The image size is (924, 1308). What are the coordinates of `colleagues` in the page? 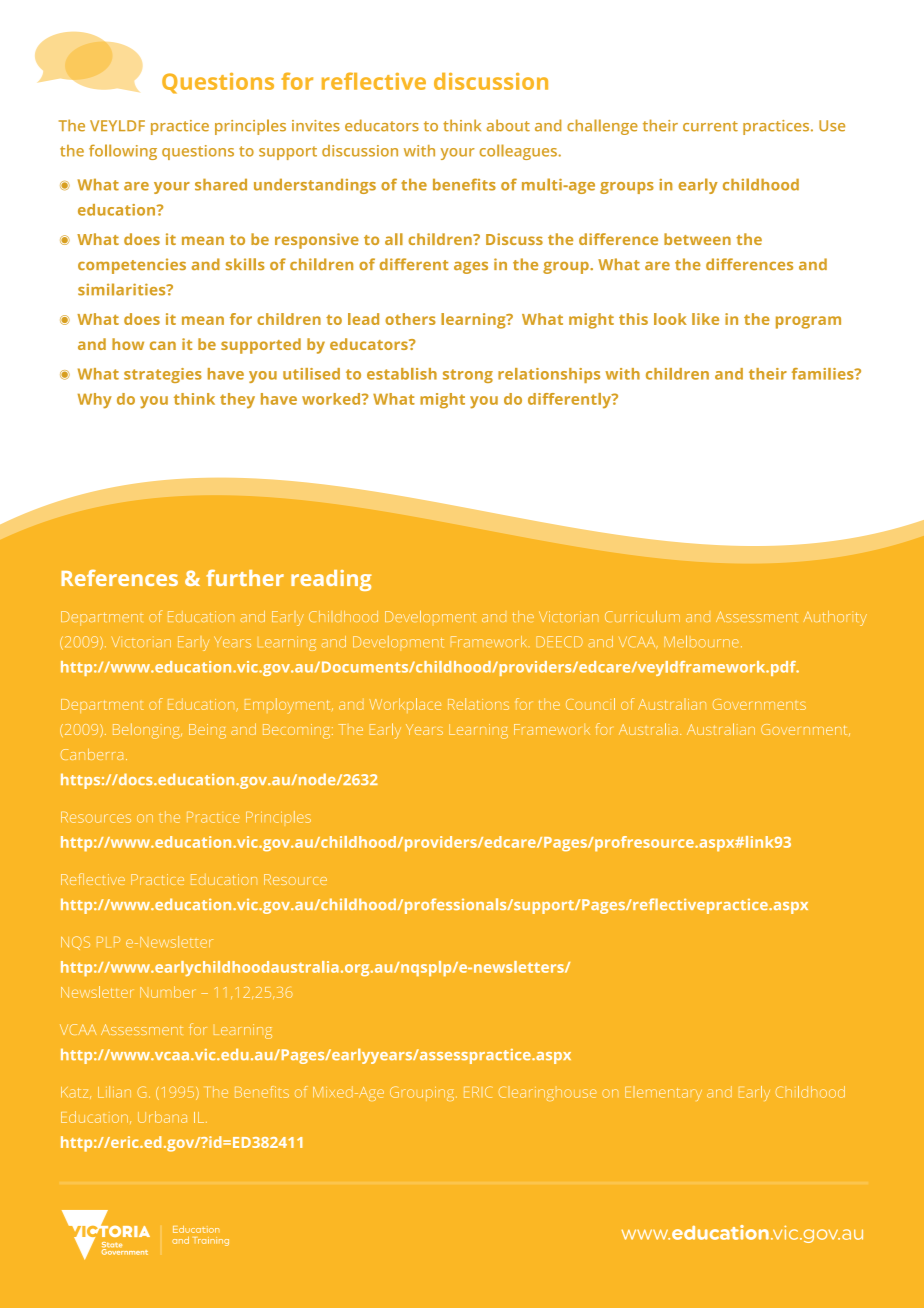 It's located at (519, 152).
